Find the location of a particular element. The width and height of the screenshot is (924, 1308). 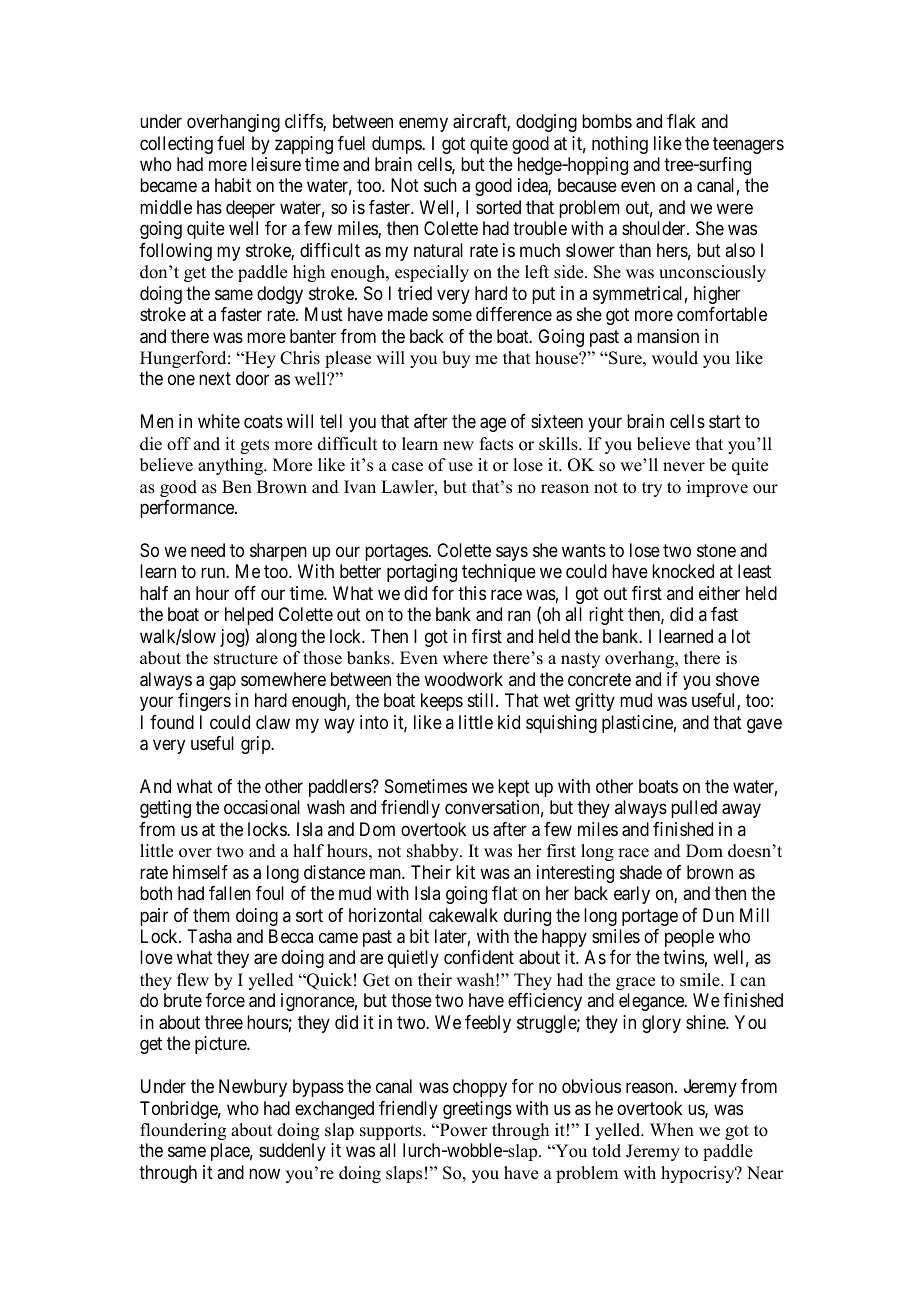

white is located at coordinates (219, 421).
